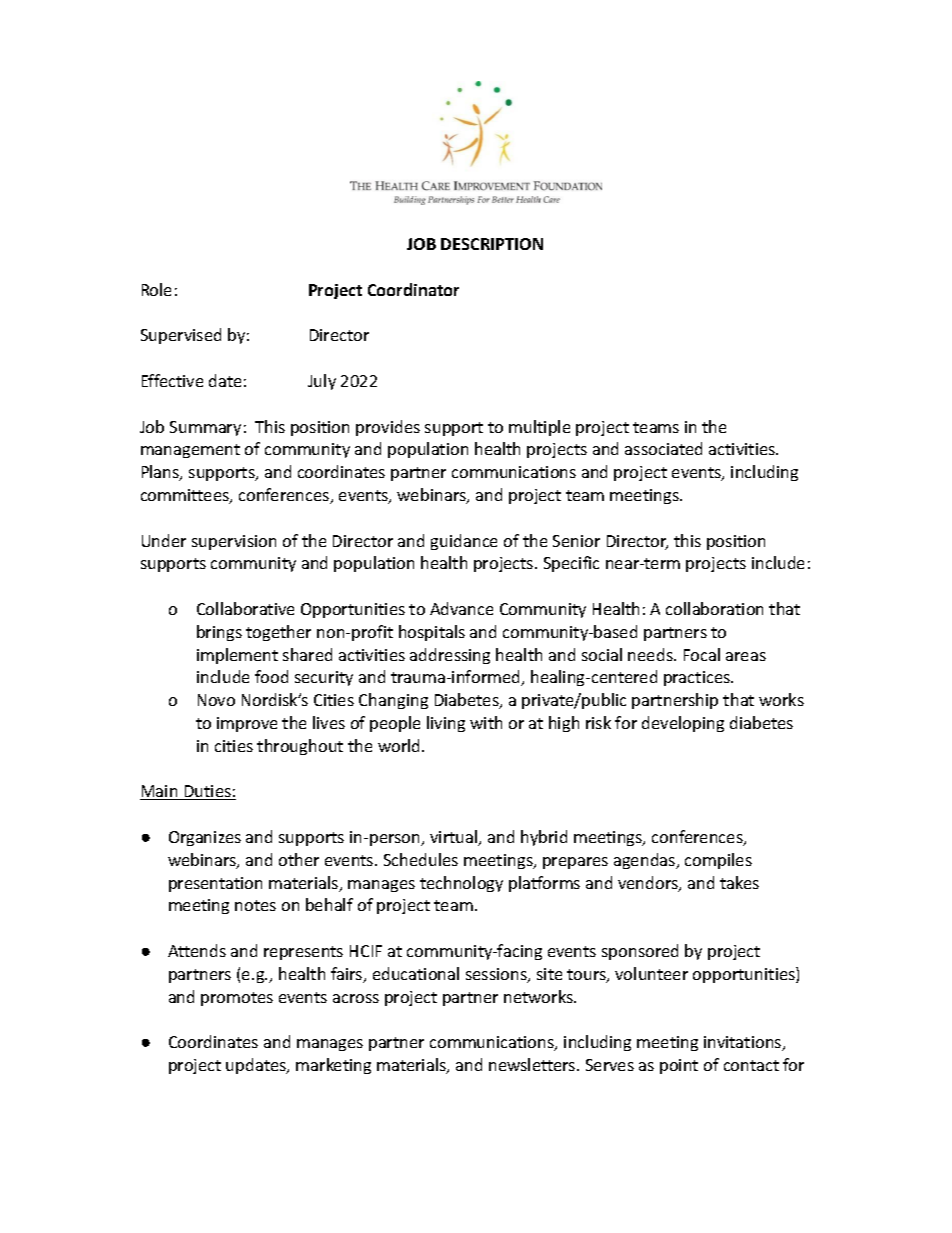 This image has height=1233, width=952. What do you see at coordinates (156, 289) in the image?
I see `Role` at bounding box center [156, 289].
